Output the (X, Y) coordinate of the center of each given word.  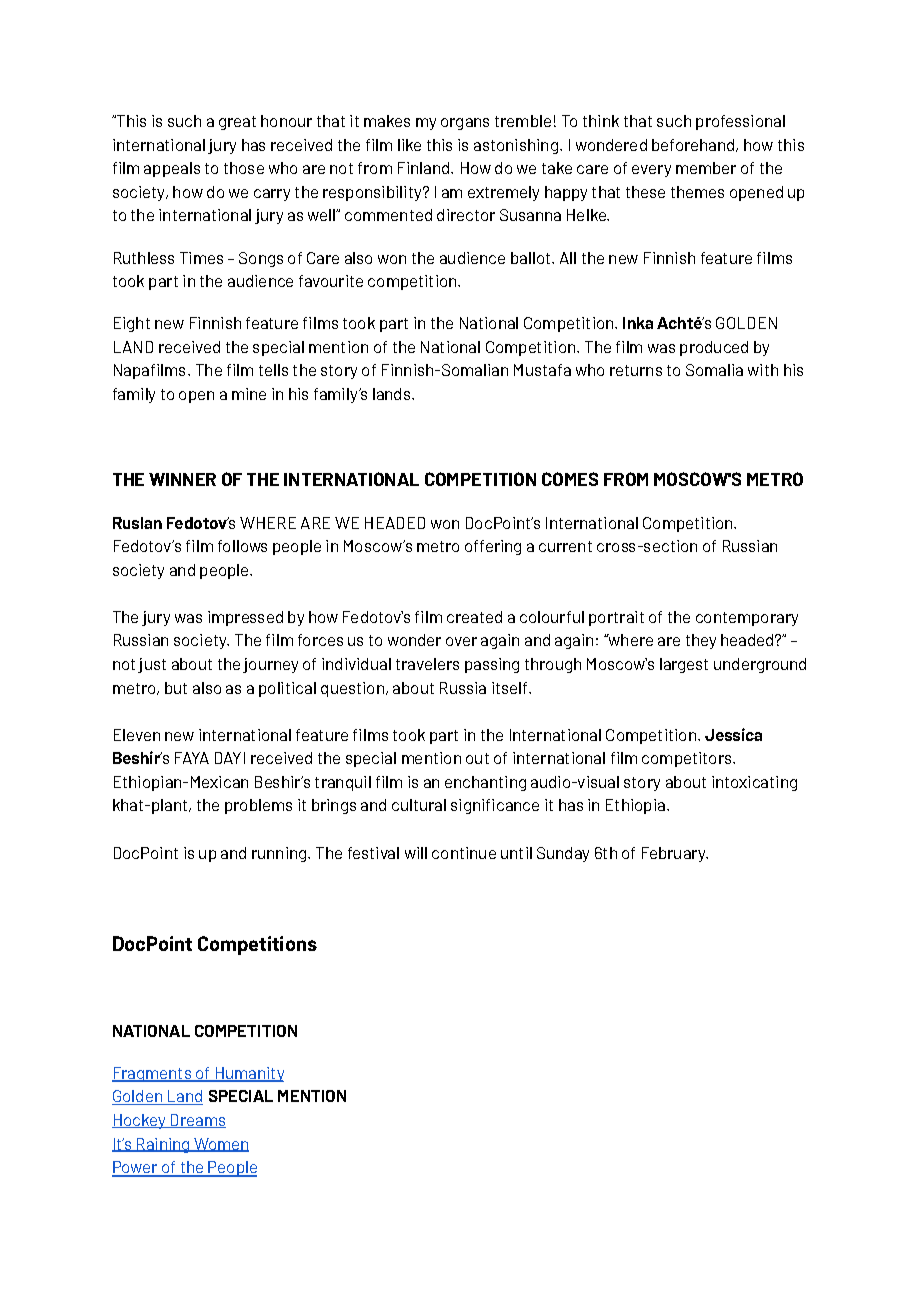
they (701, 641)
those (244, 168)
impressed (245, 618)
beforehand (694, 145)
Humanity (248, 1074)
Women (220, 1145)
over (461, 641)
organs (465, 124)
